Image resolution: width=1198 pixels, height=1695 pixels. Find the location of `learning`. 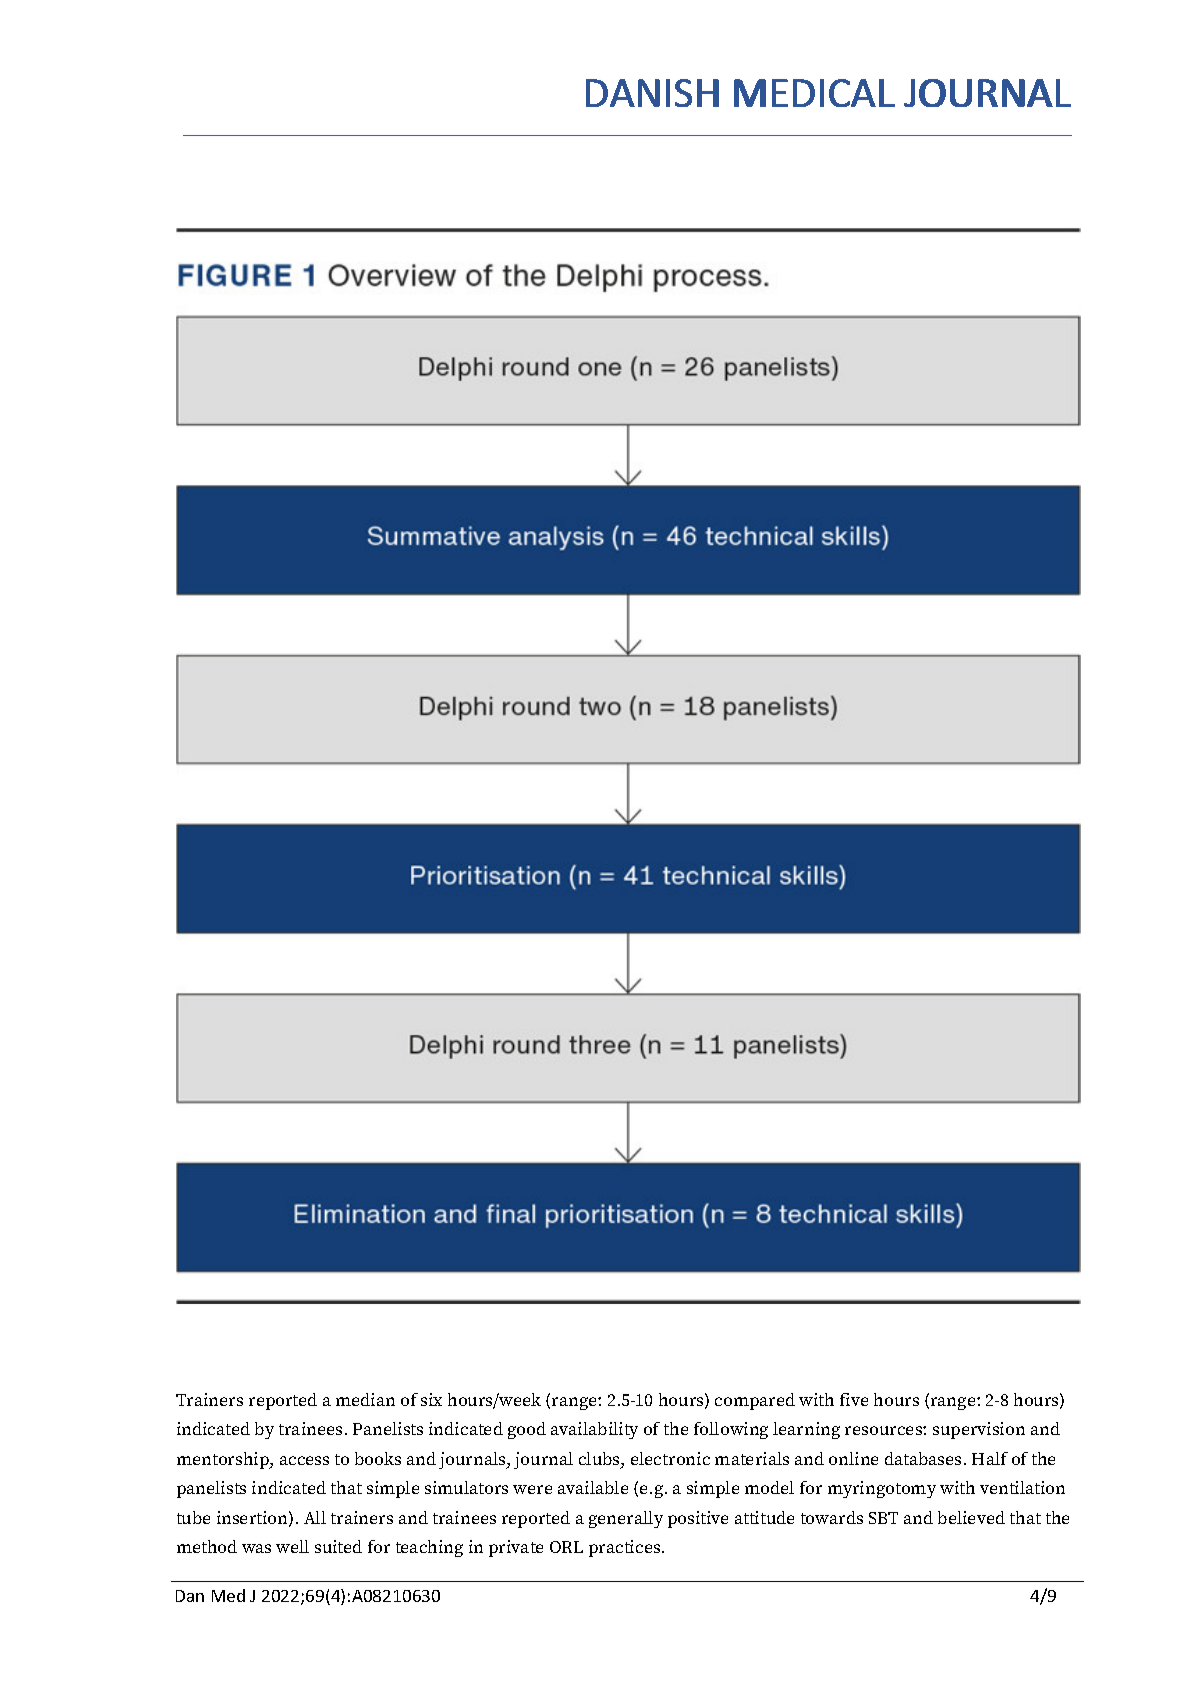

learning is located at coordinates (806, 1430).
